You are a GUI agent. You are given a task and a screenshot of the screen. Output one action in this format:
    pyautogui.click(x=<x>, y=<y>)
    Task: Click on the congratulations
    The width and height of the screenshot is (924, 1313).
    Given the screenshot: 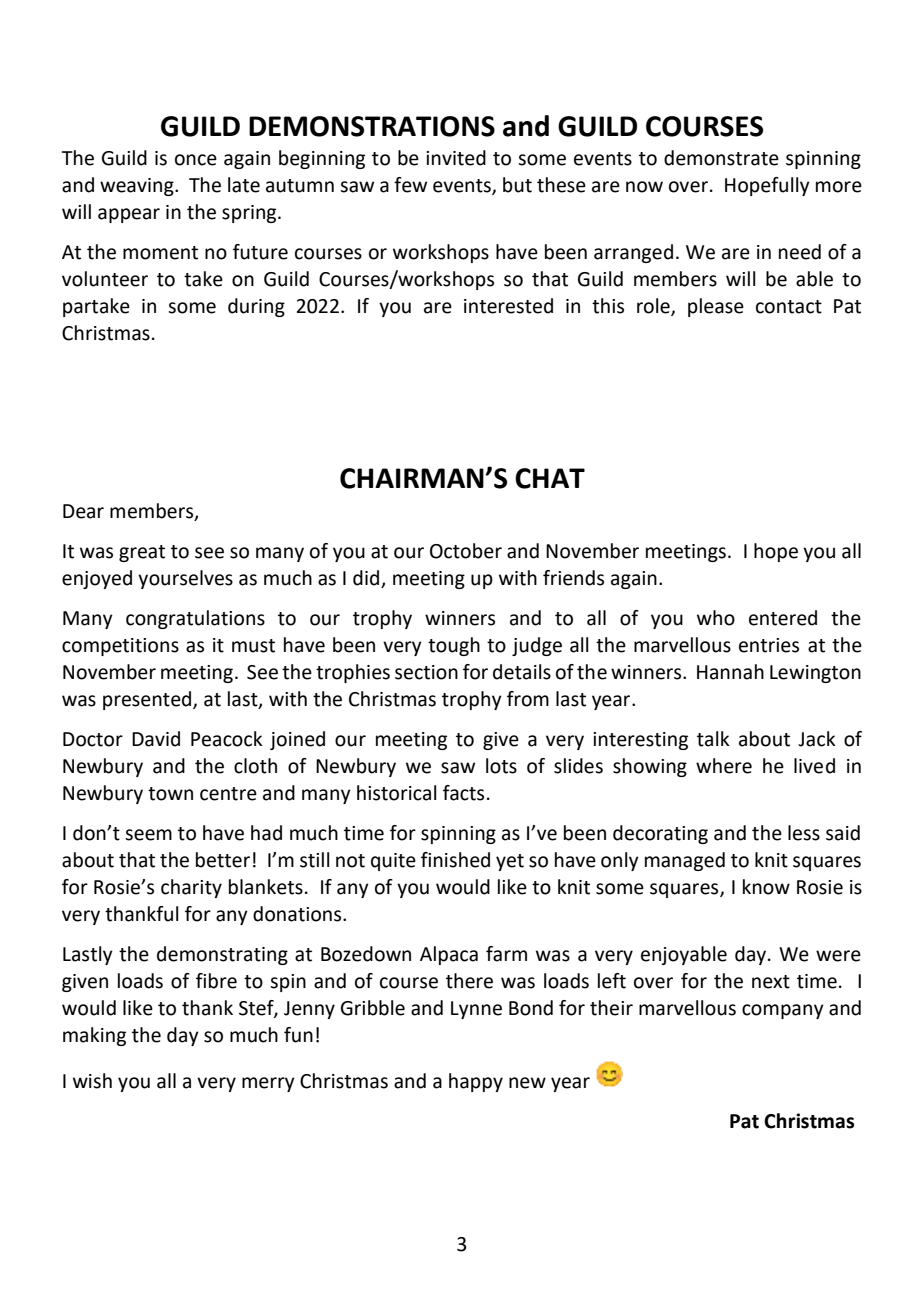 What is the action you would take?
    pyautogui.click(x=195, y=619)
